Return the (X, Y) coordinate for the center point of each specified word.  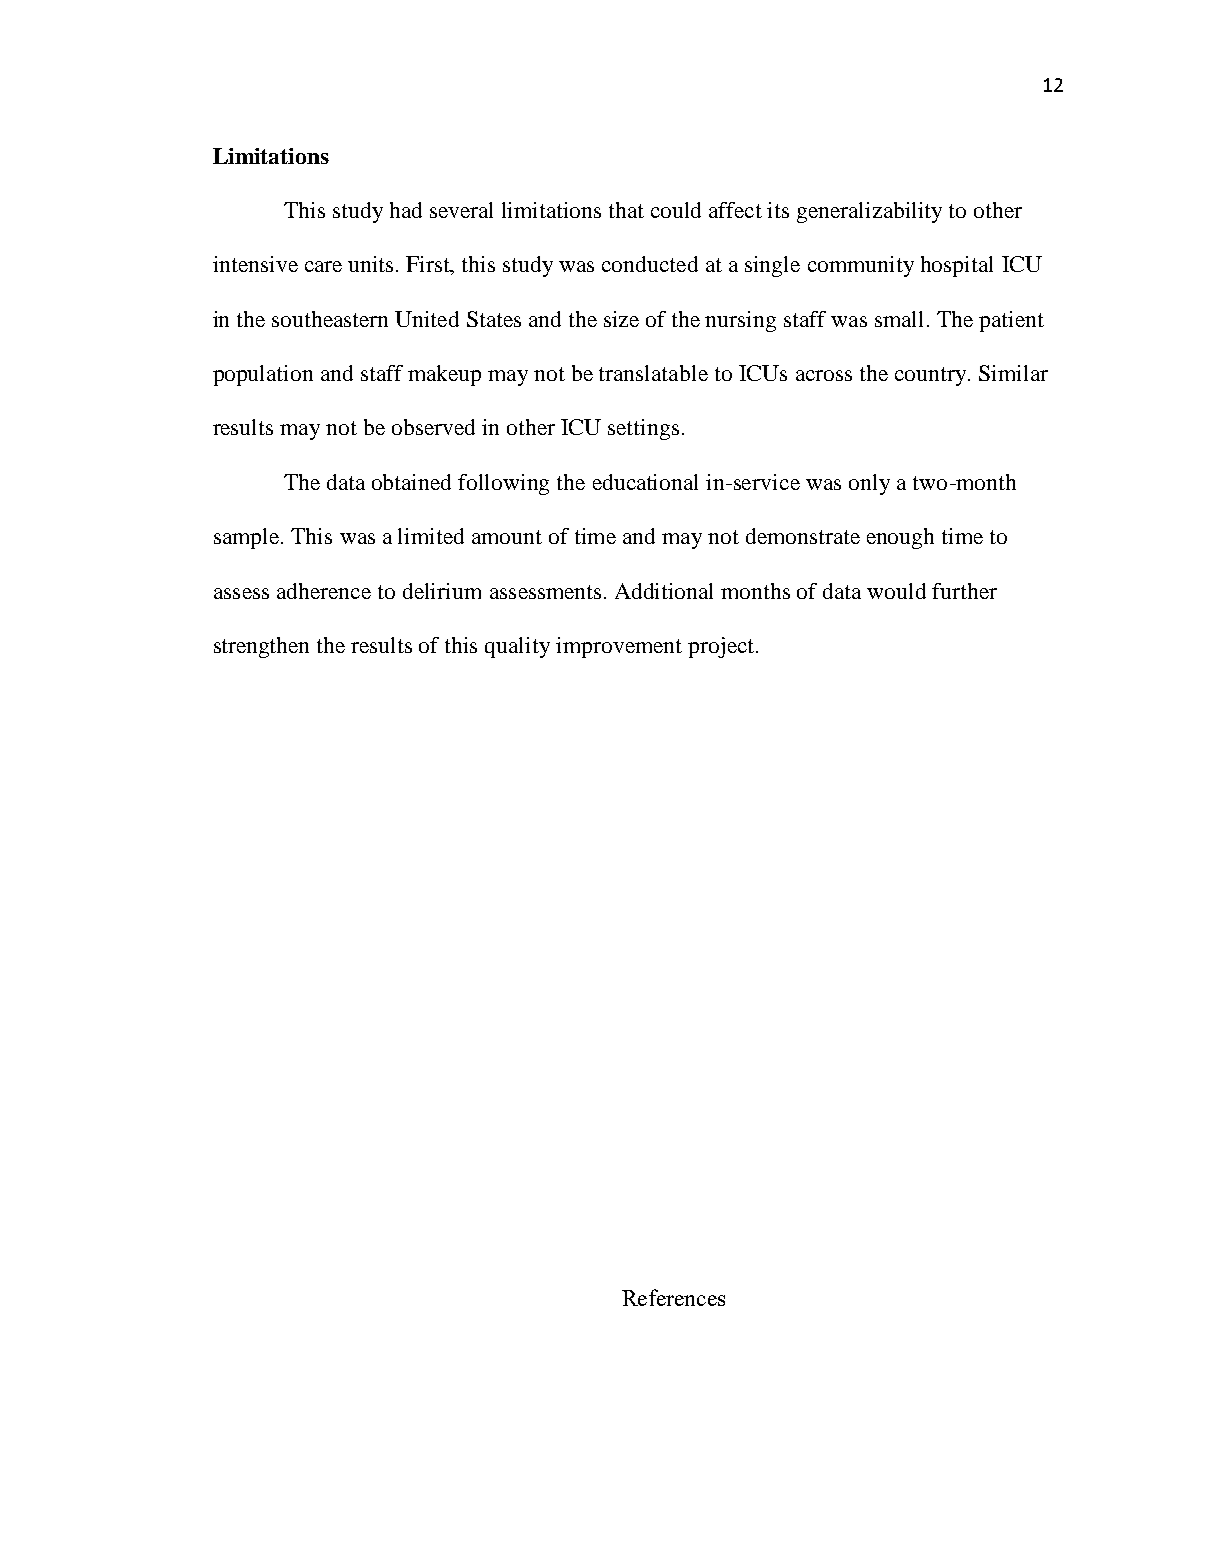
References (673, 1297)
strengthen (261, 647)
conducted (650, 264)
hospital (957, 266)
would (896, 591)
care (323, 266)
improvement (619, 647)
